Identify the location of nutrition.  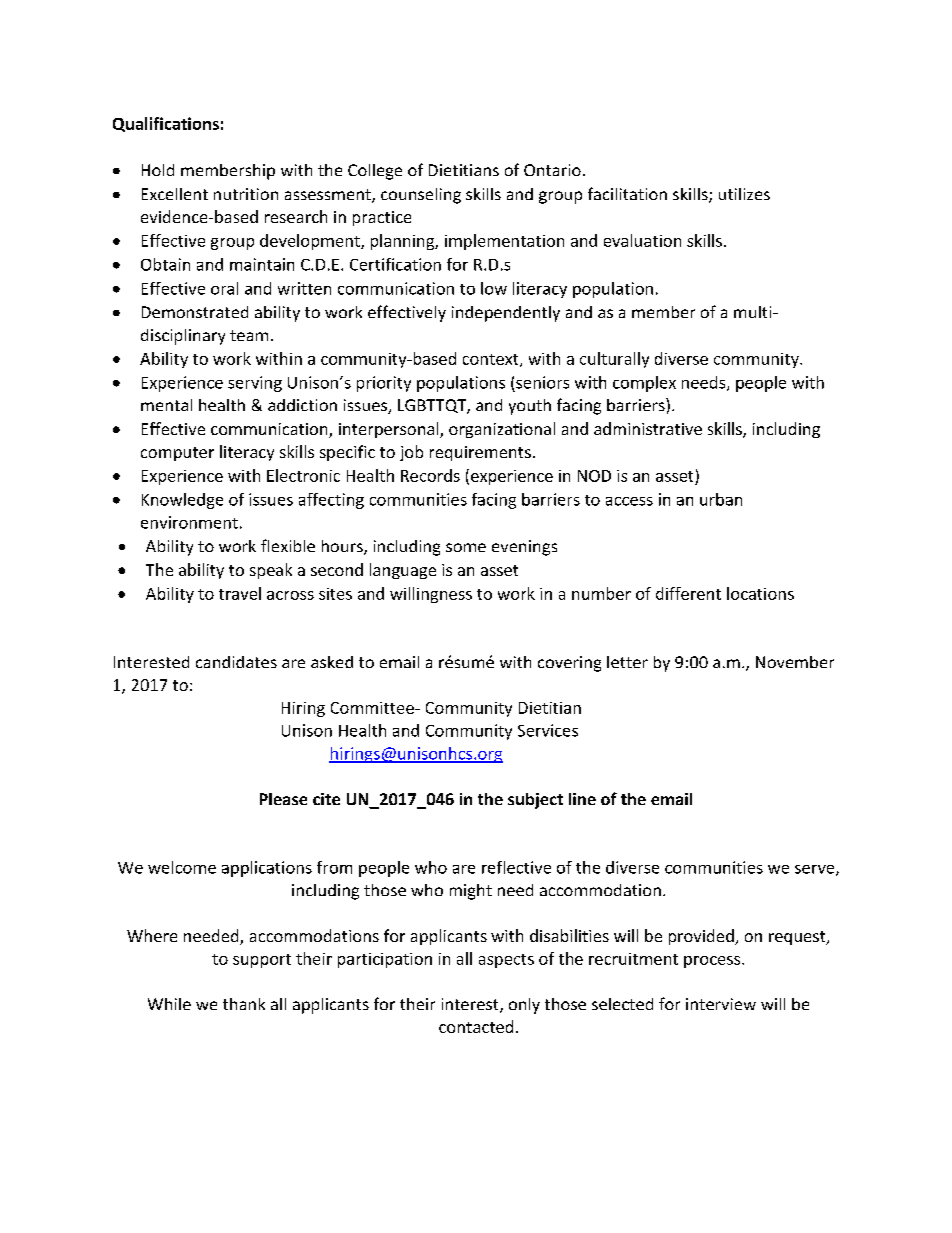
(246, 194).
